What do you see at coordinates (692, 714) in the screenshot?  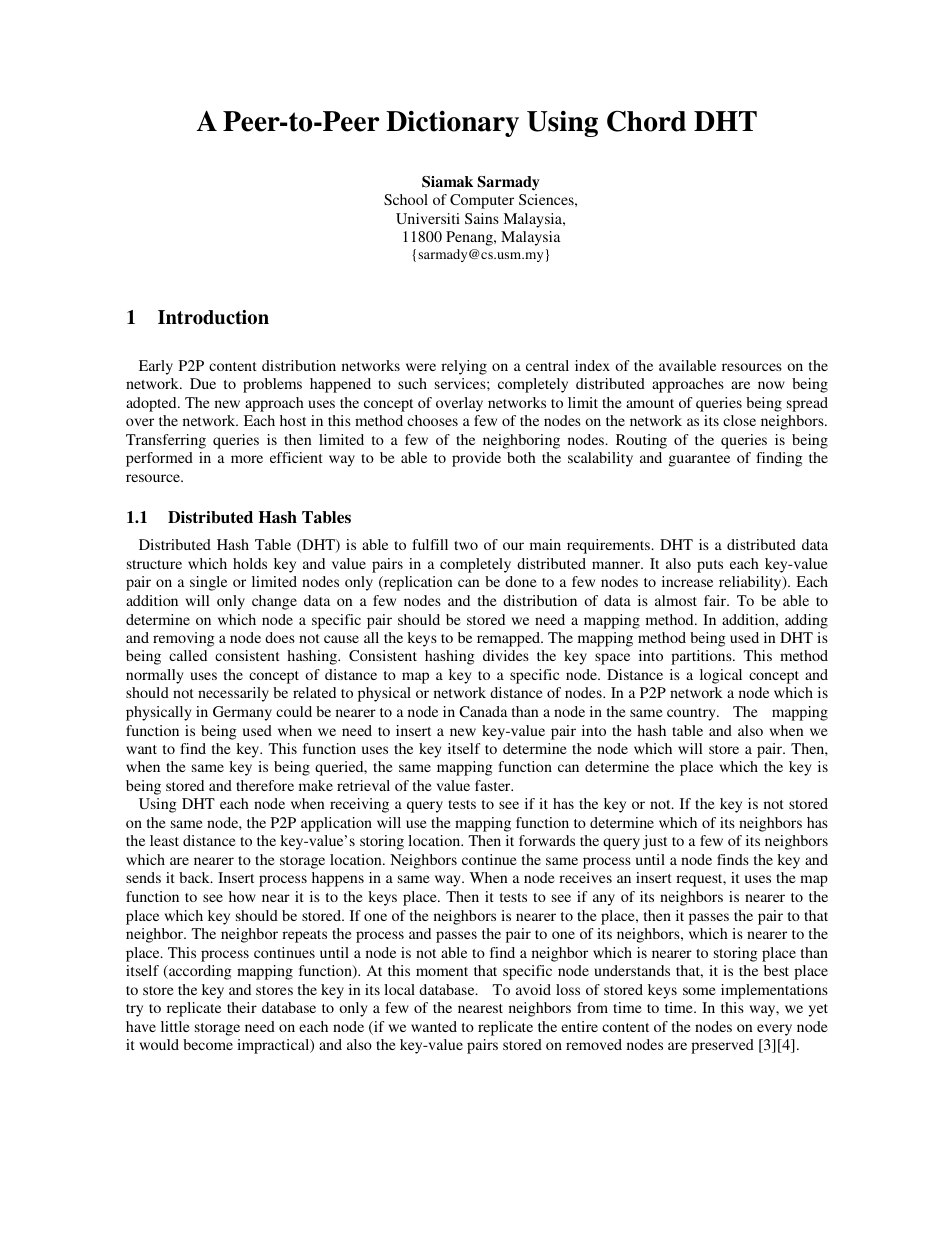 I see `country` at bounding box center [692, 714].
